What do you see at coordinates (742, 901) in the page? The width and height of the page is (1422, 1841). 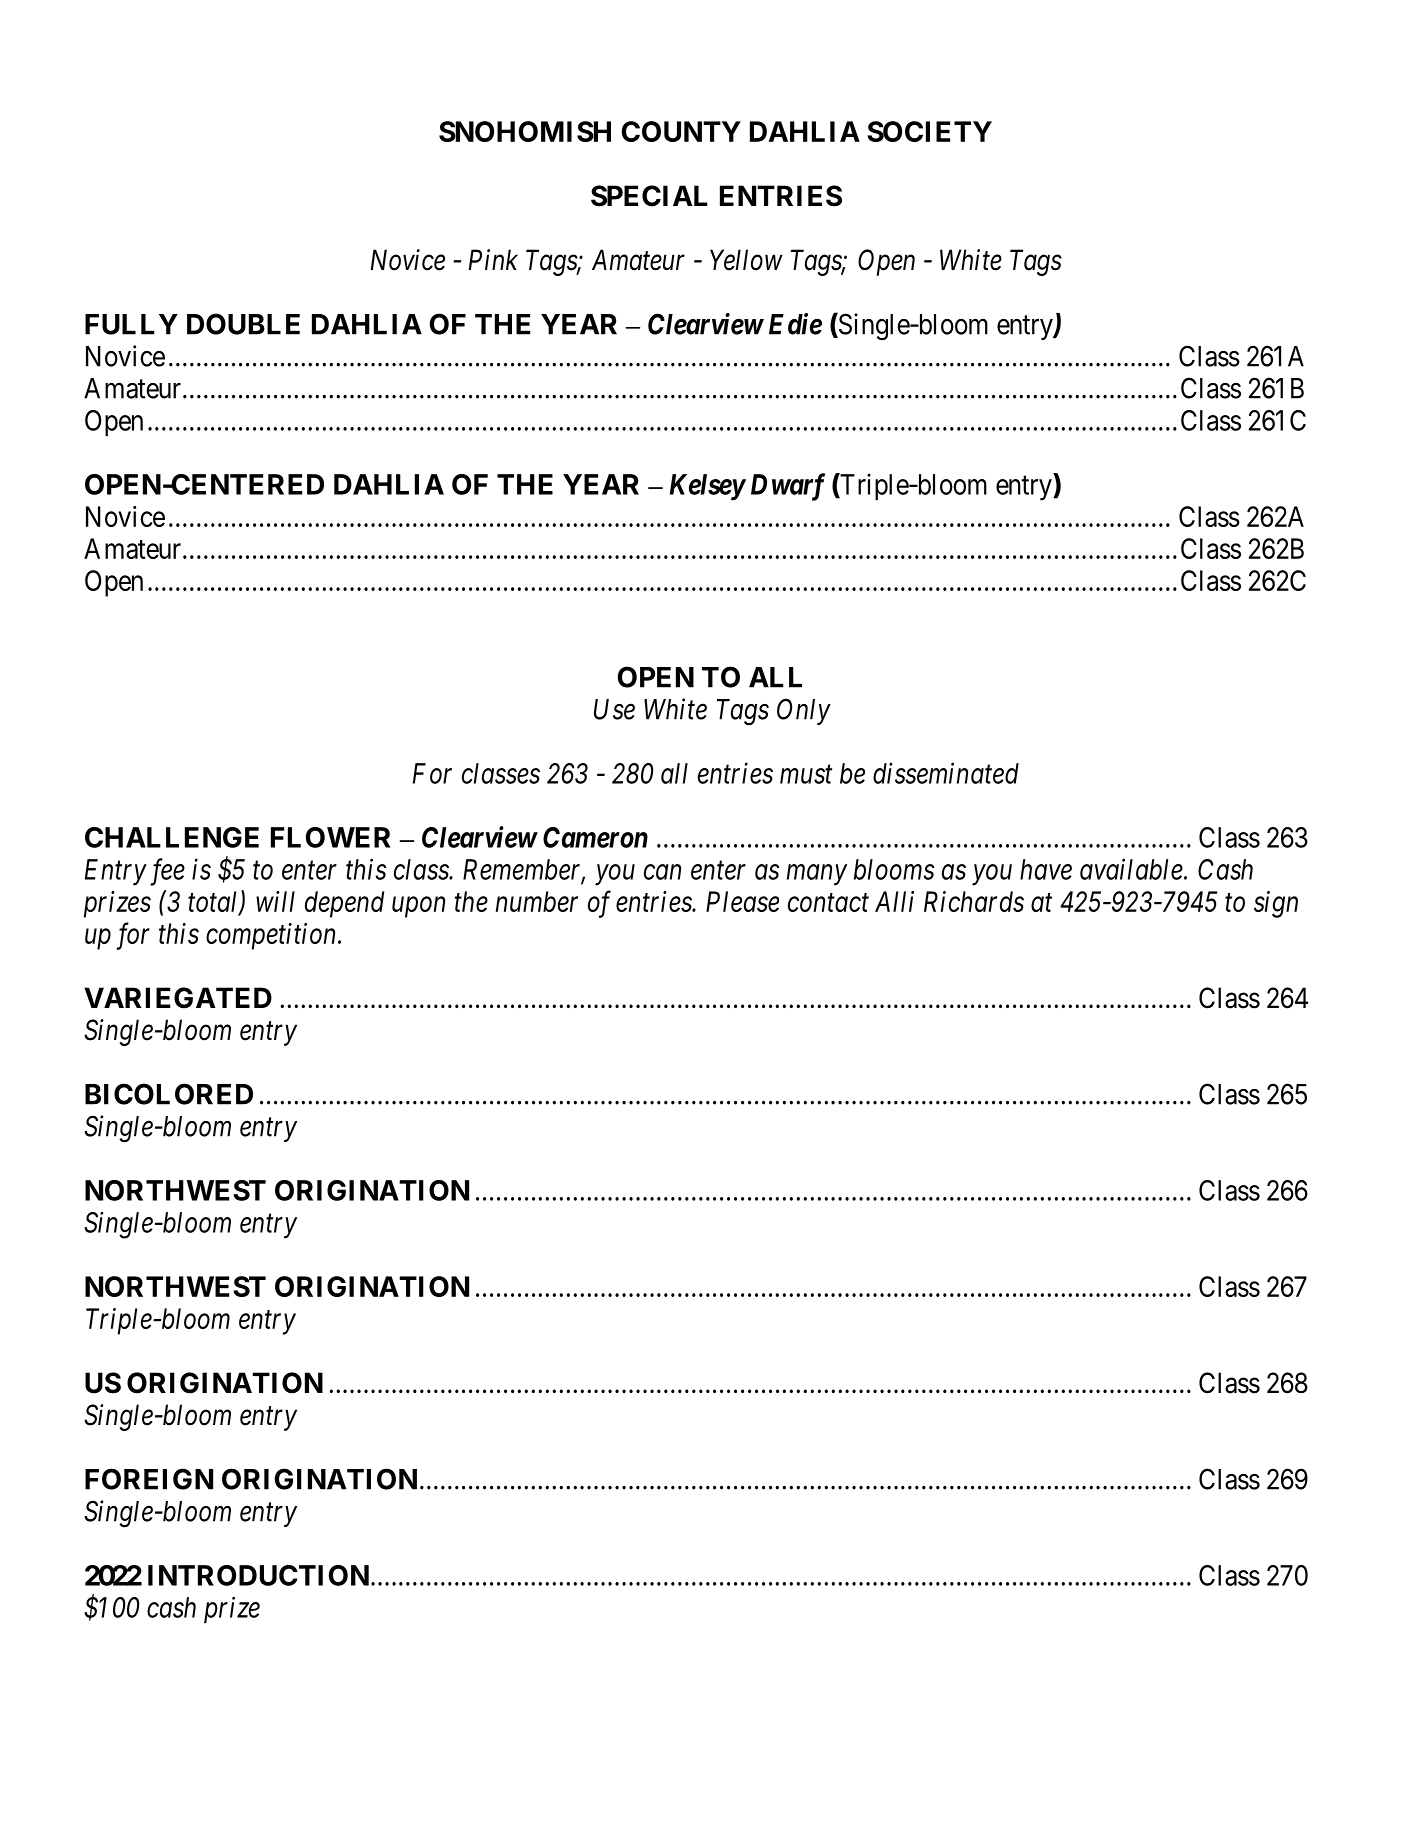 I see `Please` at bounding box center [742, 901].
